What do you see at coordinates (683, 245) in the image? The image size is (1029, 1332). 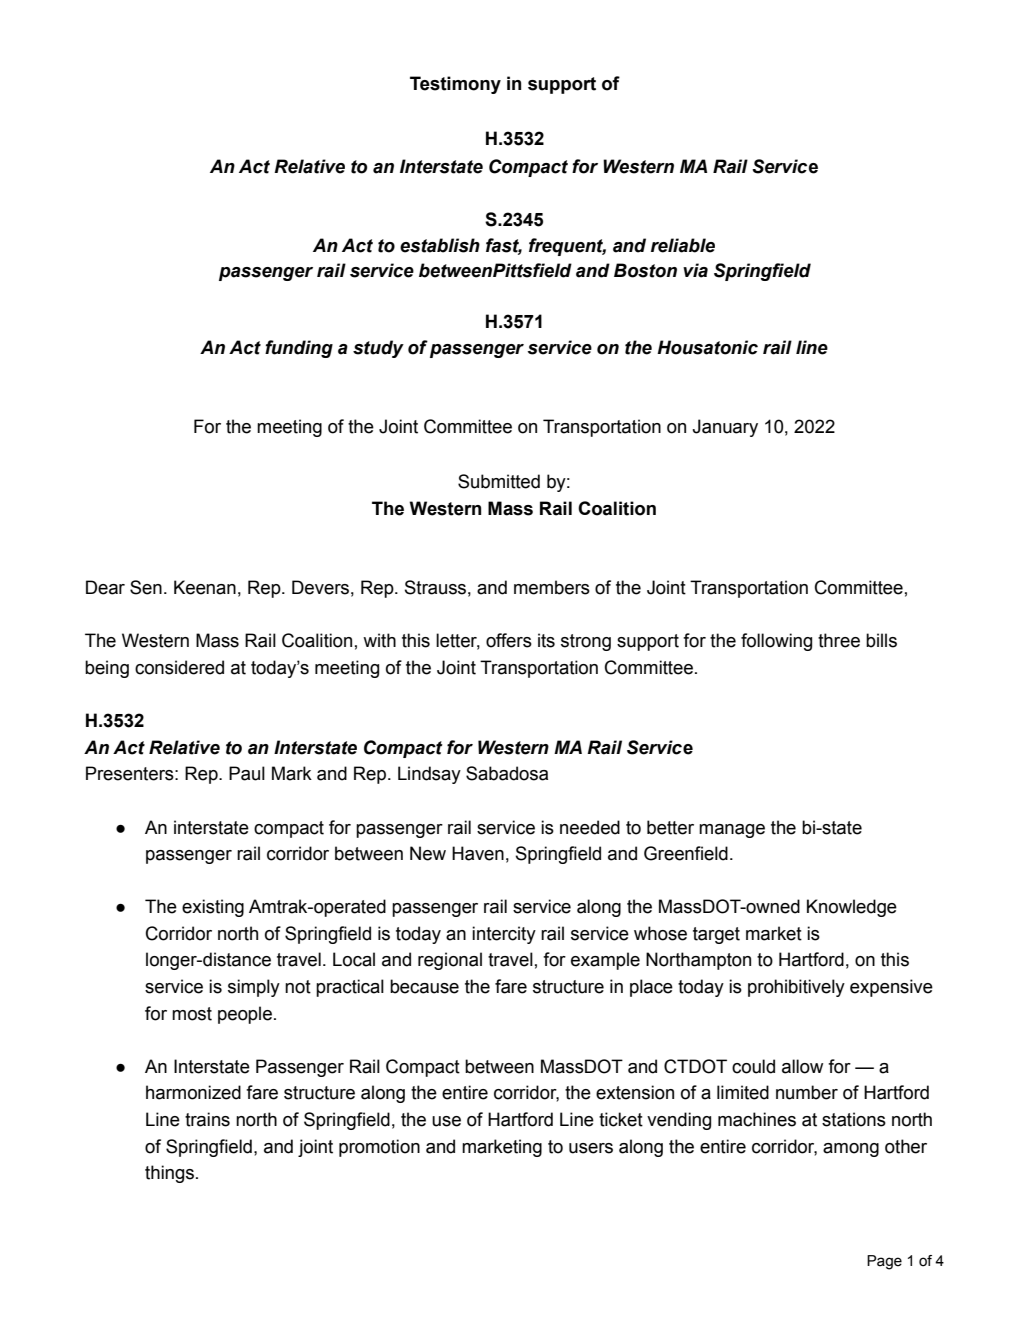 I see `reliable` at bounding box center [683, 245].
